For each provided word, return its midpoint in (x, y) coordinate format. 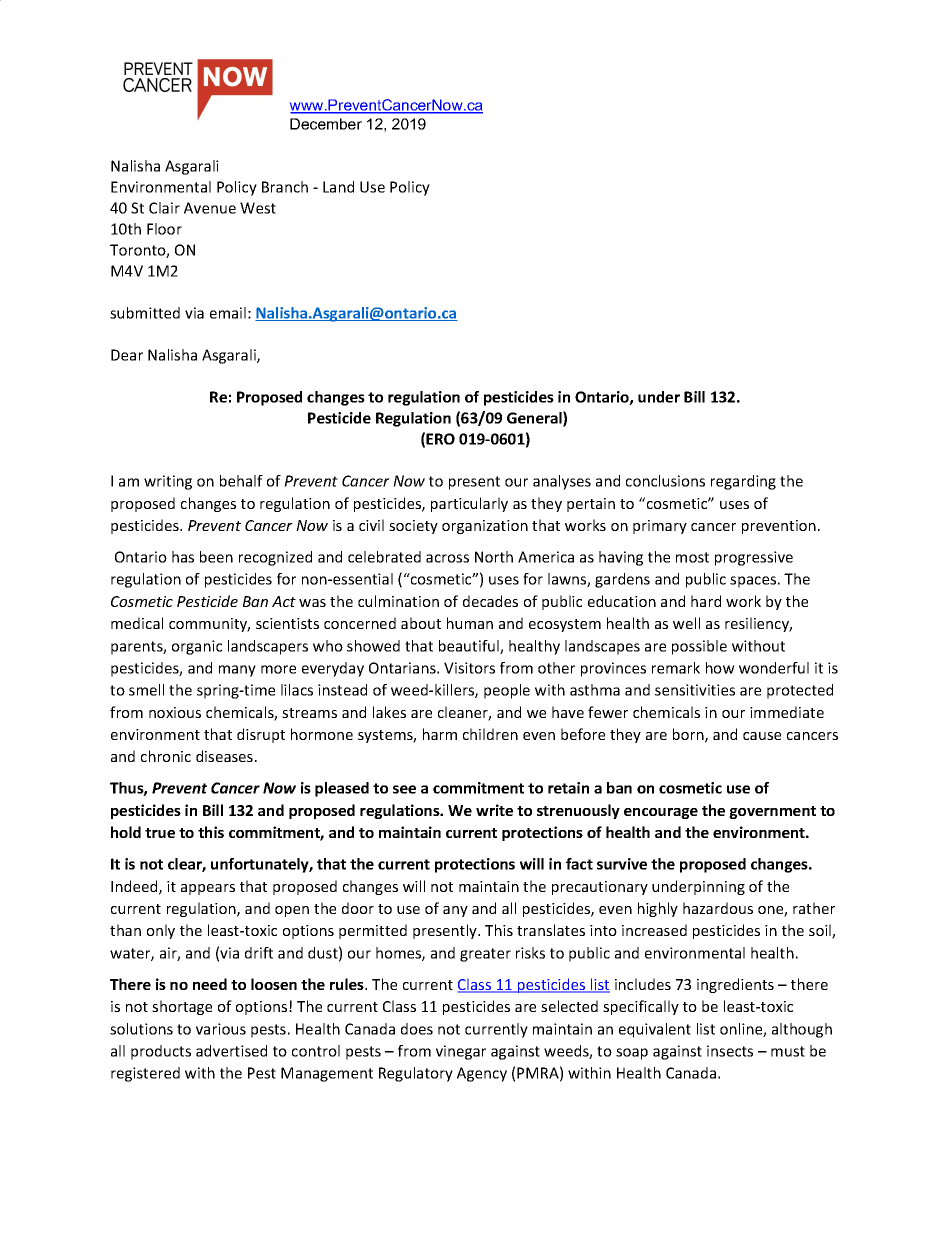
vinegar (461, 1052)
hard (706, 601)
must (788, 1051)
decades (490, 601)
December (326, 124)
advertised (231, 1051)
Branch (285, 187)
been (216, 557)
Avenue (210, 208)
